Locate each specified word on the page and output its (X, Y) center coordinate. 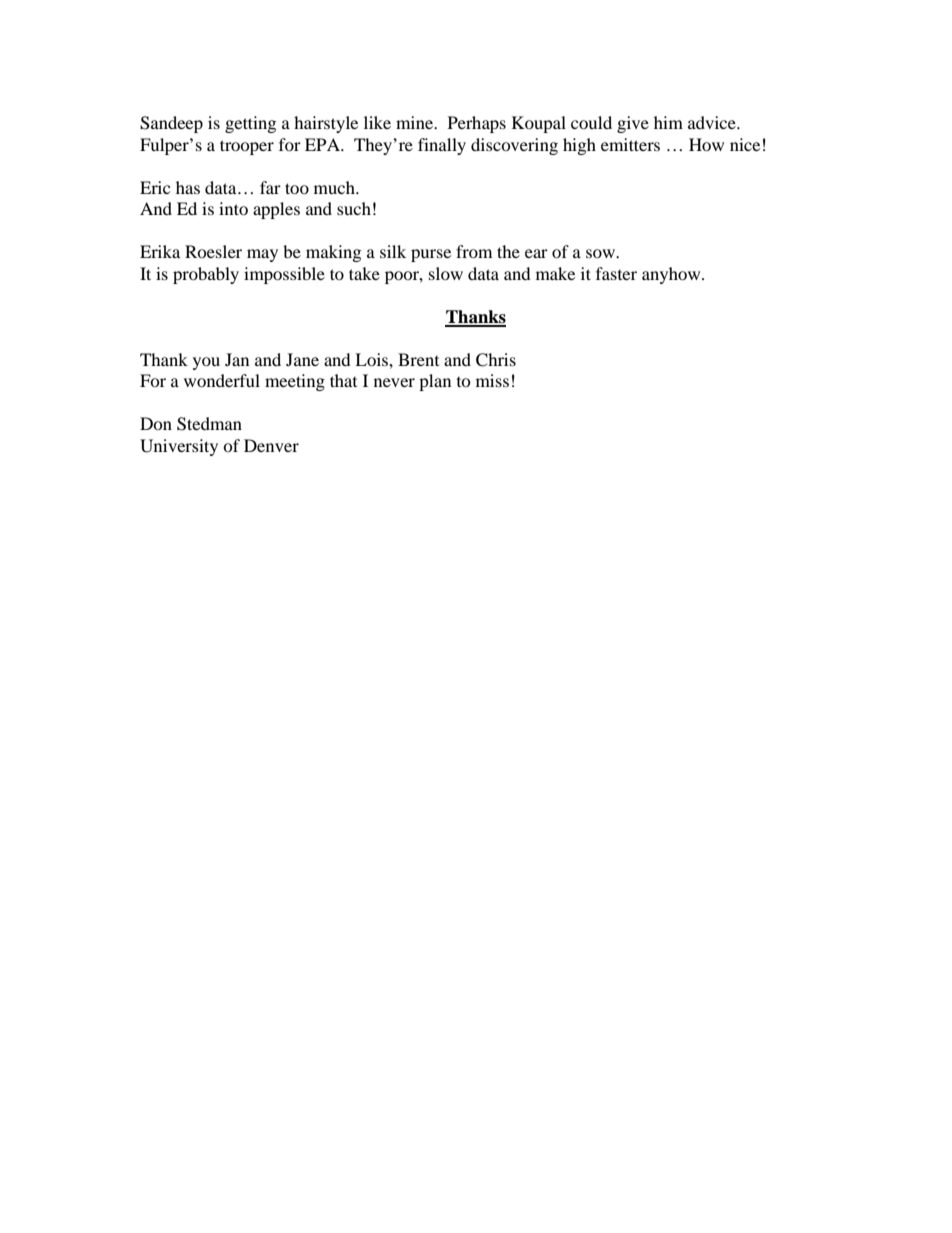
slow (446, 273)
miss (492, 380)
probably (206, 275)
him (668, 122)
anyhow (672, 275)
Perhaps (477, 124)
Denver (271, 445)
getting (250, 124)
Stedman (209, 424)
